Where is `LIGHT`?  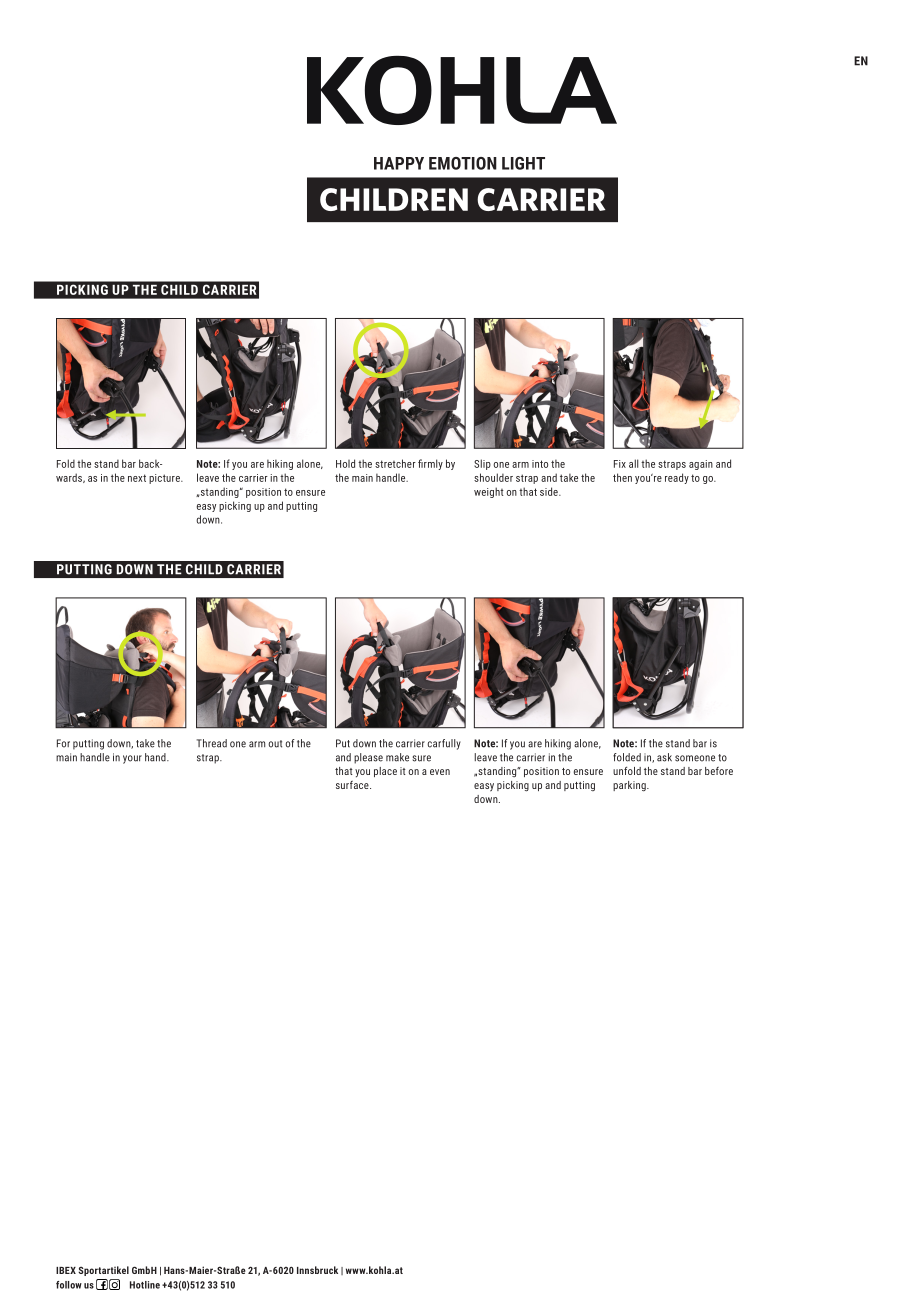 LIGHT is located at coordinates (523, 163).
